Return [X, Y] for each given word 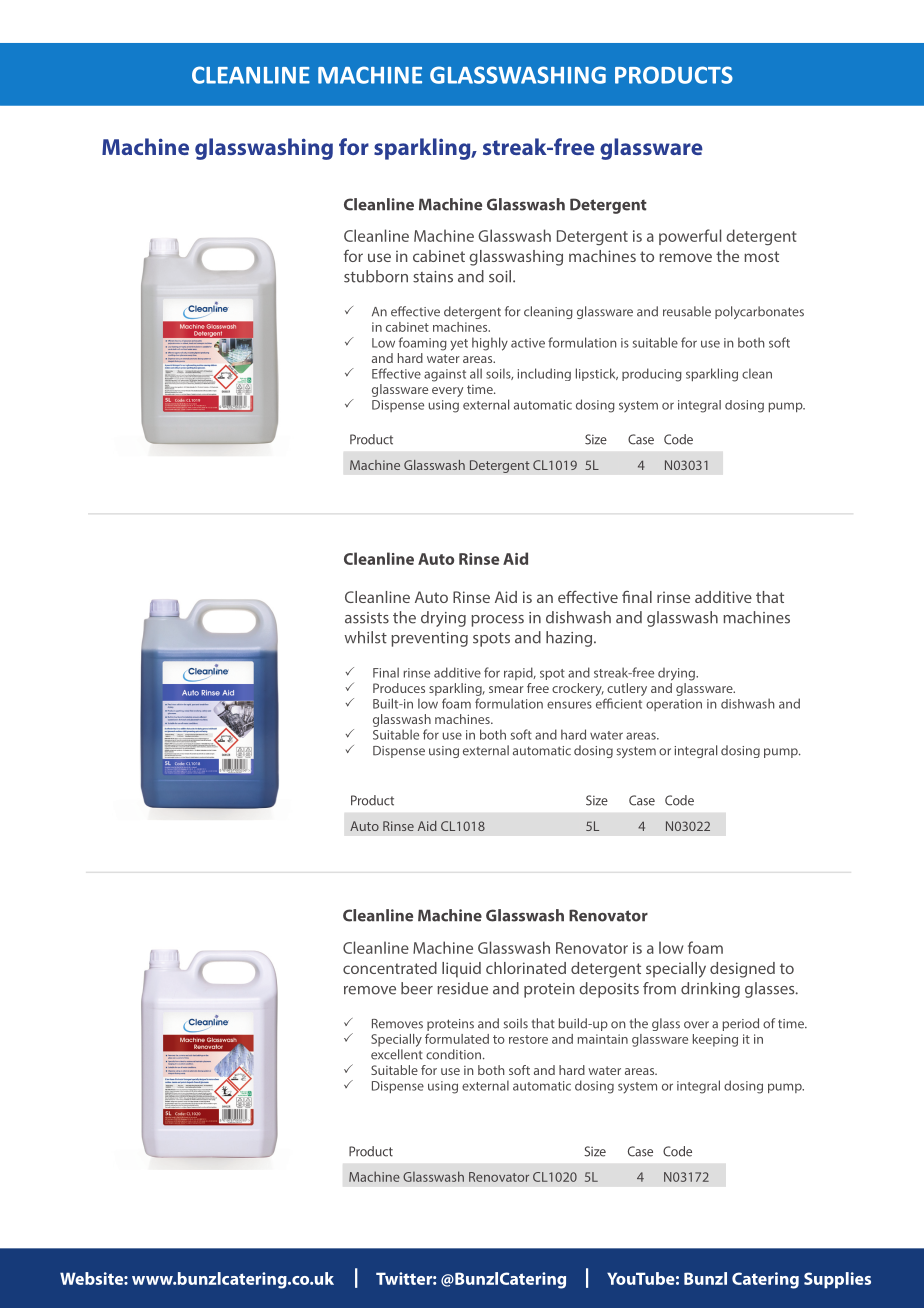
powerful [690, 237]
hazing [570, 639]
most [761, 256]
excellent [397, 1054]
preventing [429, 639]
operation [674, 705]
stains [433, 277]
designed [742, 970]
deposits [609, 990]
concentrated [390, 968]
